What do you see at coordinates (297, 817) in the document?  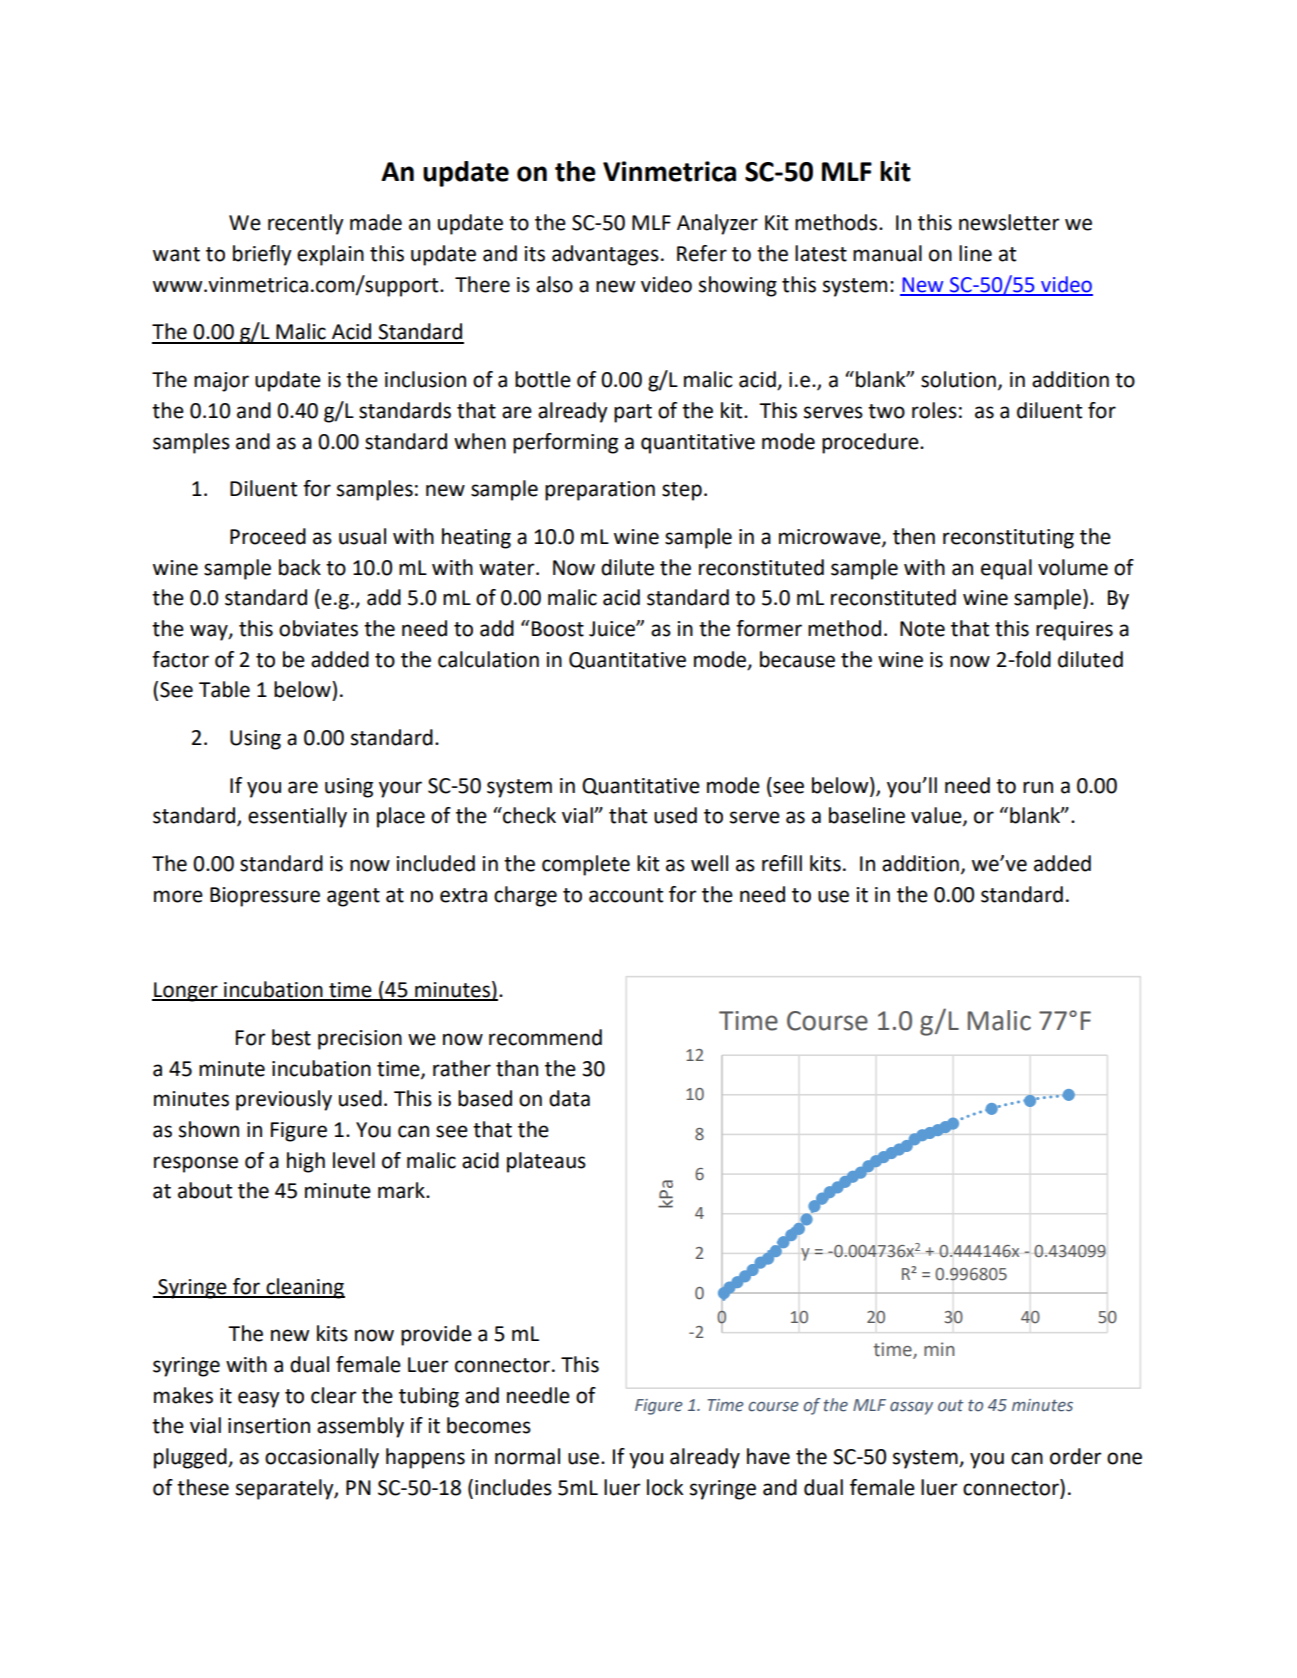 I see `essentially` at bounding box center [297, 817].
